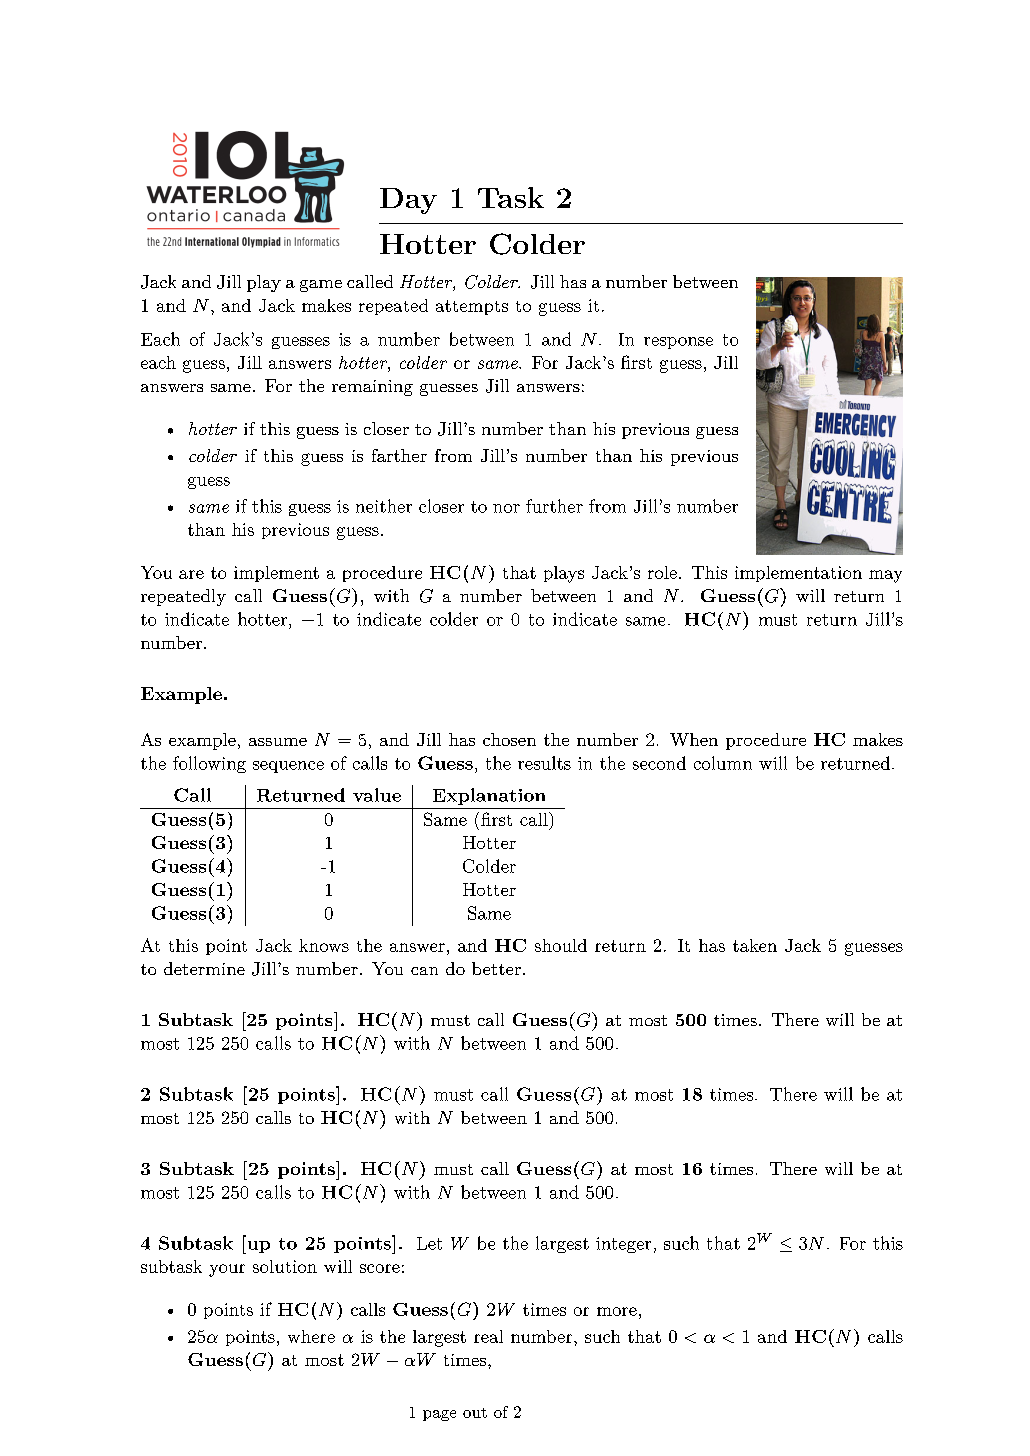  What do you see at coordinates (191, 574) in the screenshot?
I see `are` at bounding box center [191, 574].
